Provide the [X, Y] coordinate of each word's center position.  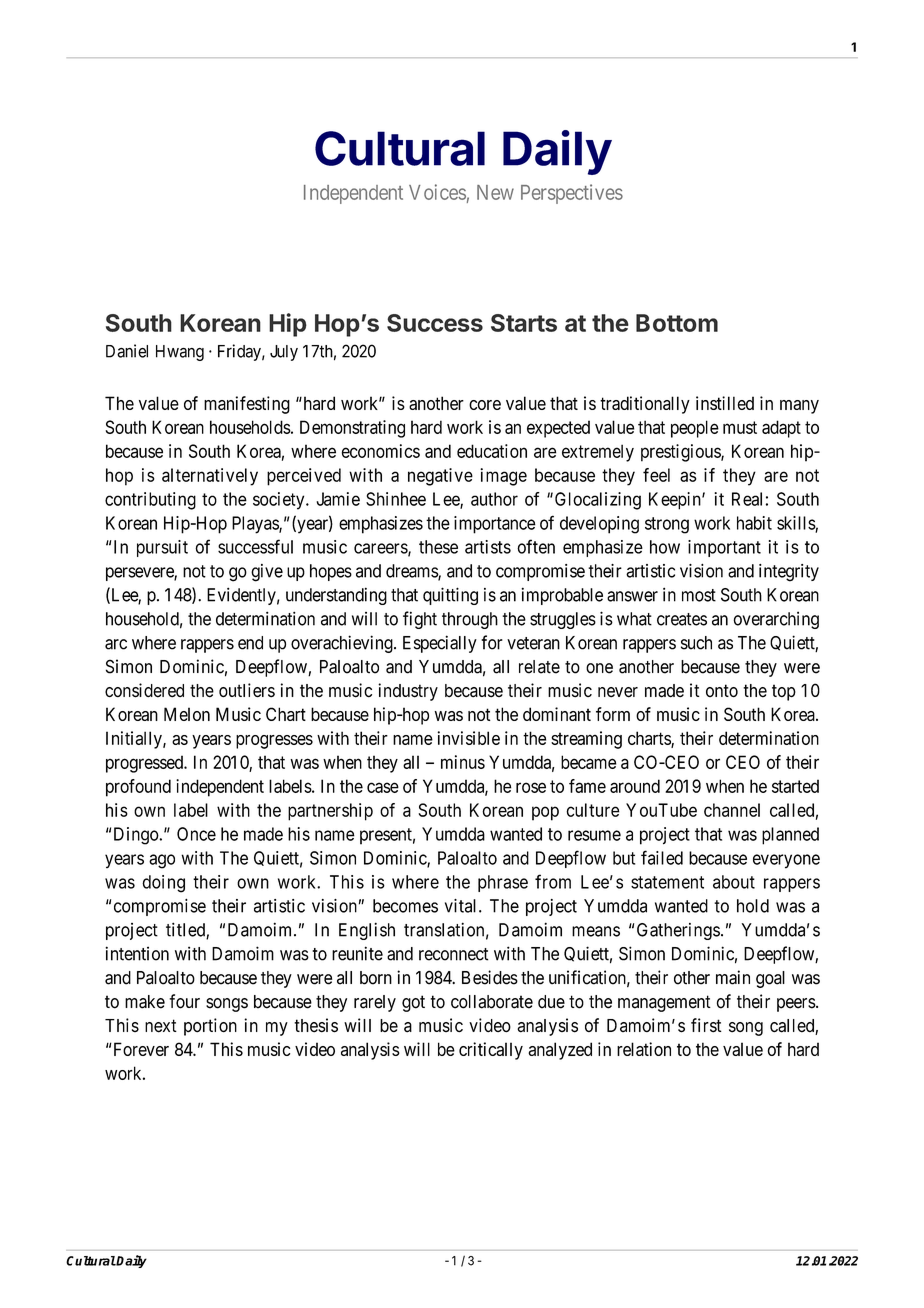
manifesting [247, 405]
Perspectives [572, 194]
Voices [437, 192]
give [267, 573]
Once [196, 834]
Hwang [180, 353]
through [470, 620]
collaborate [492, 1002]
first [706, 1025]
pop [545, 813]
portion [210, 1027]
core [485, 405]
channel [732, 810]
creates [682, 619]
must [740, 427]
